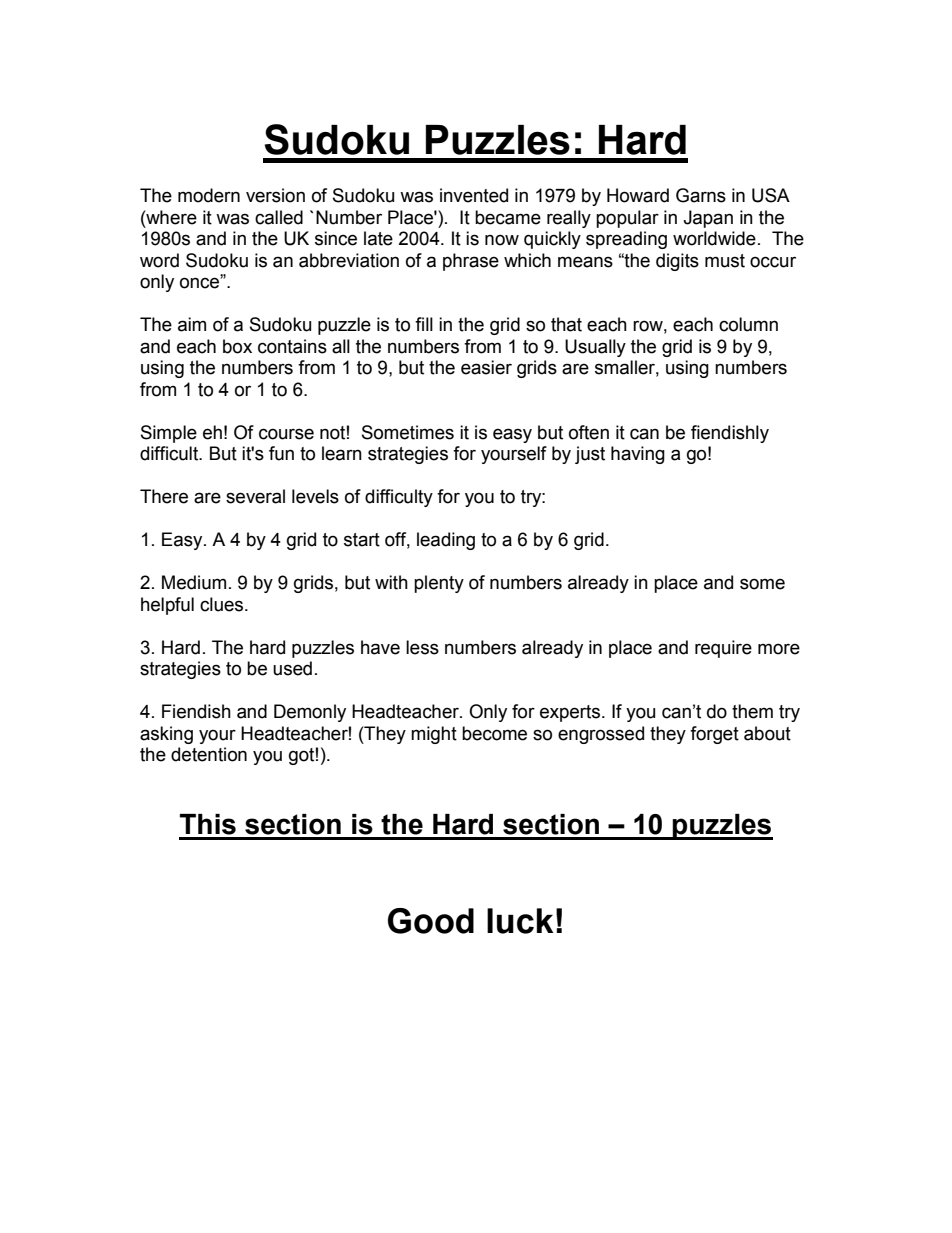  I want to click on leading, so click(446, 541).
